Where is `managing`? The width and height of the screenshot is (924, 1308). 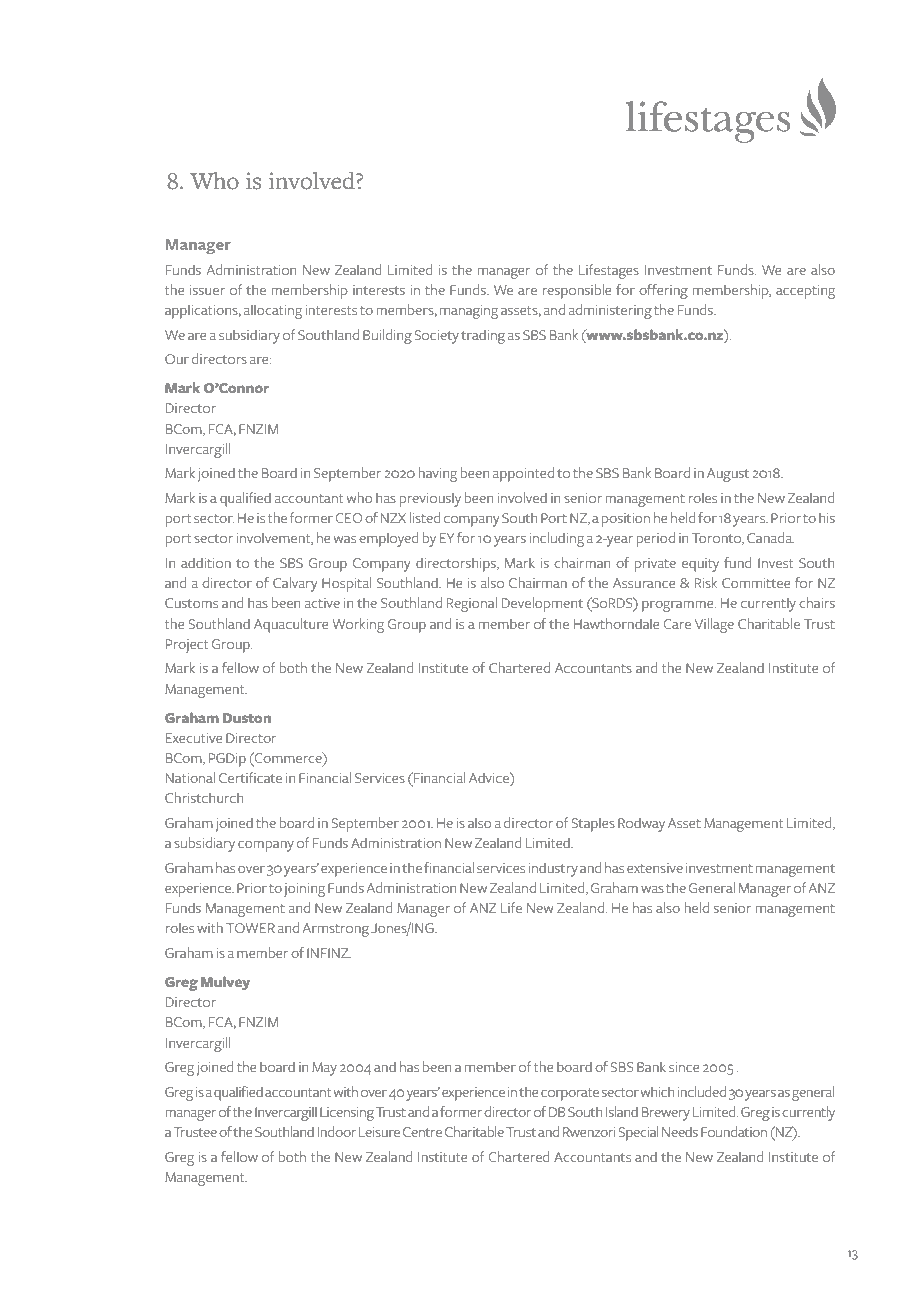
managing is located at coordinates (469, 312).
